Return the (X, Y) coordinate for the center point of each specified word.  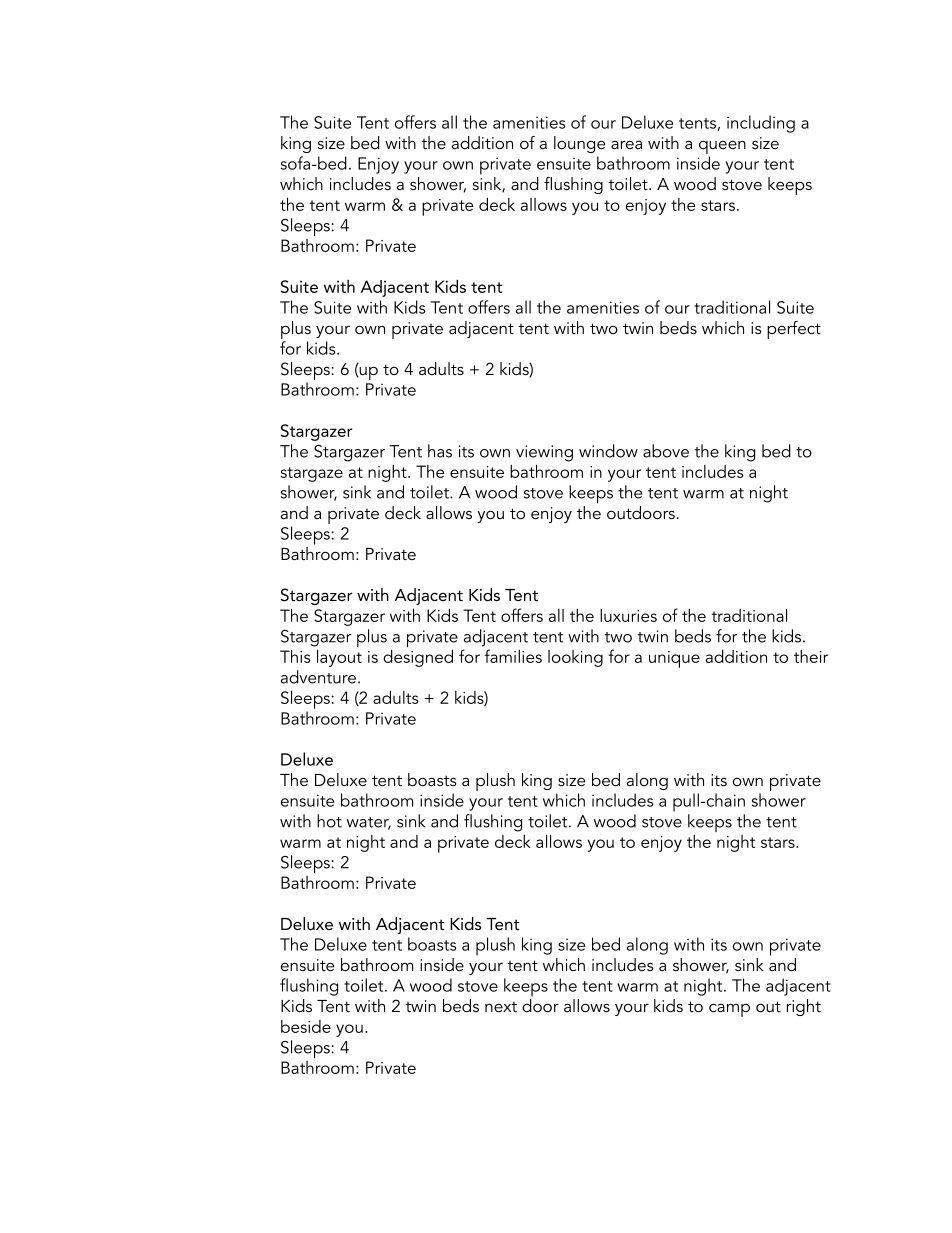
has (440, 451)
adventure (318, 677)
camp (729, 1010)
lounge (579, 144)
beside (306, 1026)
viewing (544, 453)
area (626, 145)
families (513, 656)
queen (722, 147)
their (811, 656)
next (501, 1007)
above (666, 451)
